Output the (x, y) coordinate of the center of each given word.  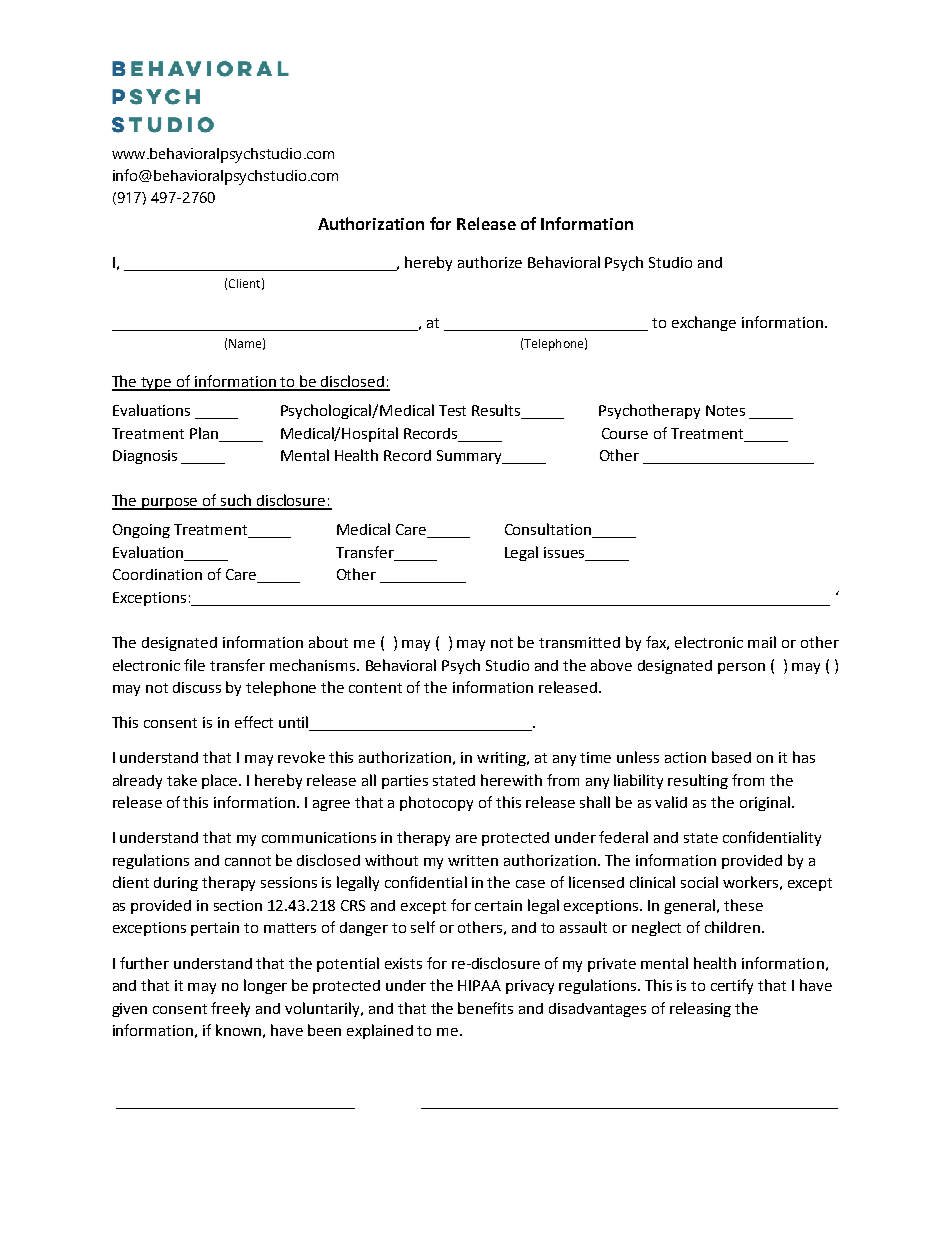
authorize (490, 262)
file (194, 665)
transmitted (579, 642)
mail (762, 642)
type (157, 384)
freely (230, 1009)
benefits (485, 1008)
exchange (704, 323)
